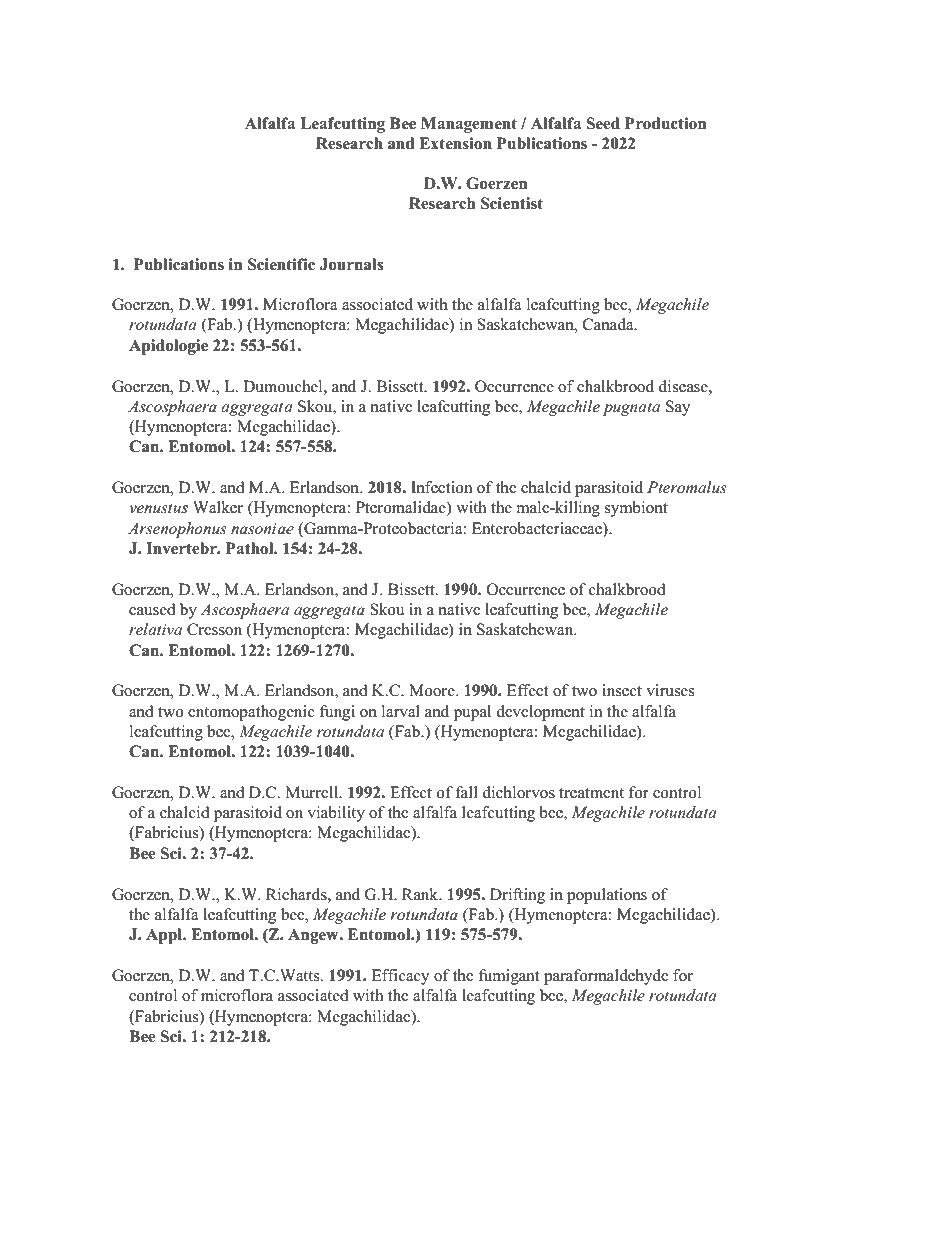 Image resolution: width=952 pixels, height=1233 pixels. I want to click on Seed, so click(603, 123).
